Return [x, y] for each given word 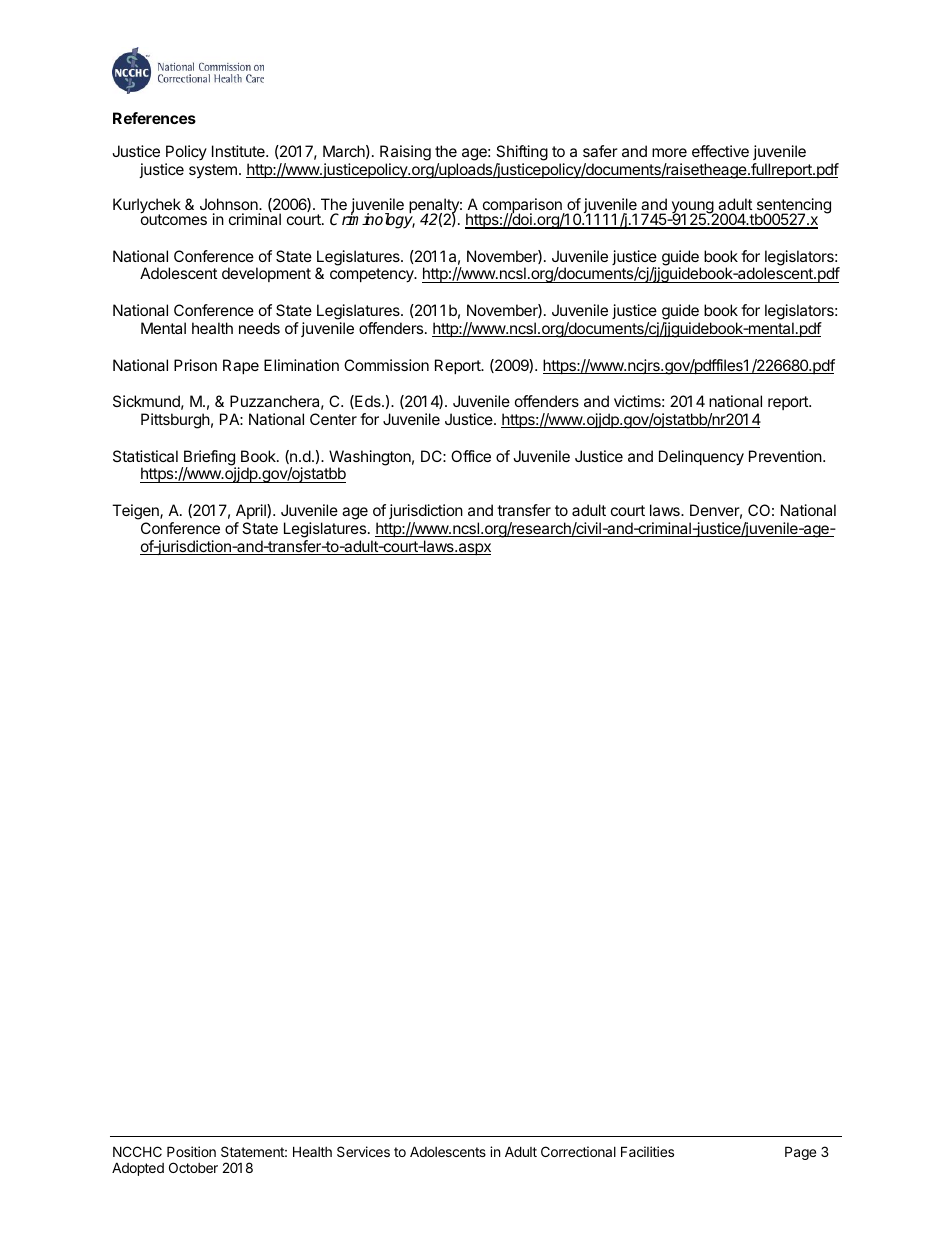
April [252, 511]
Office [471, 456]
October [193, 1167]
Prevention [786, 456]
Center [333, 419]
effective [720, 151]
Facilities [647, 1151]
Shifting [522, 154]
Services [363, 1151]
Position [191, 1151]
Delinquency [701, 458]
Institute [239, 151]
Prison [195, 365]
